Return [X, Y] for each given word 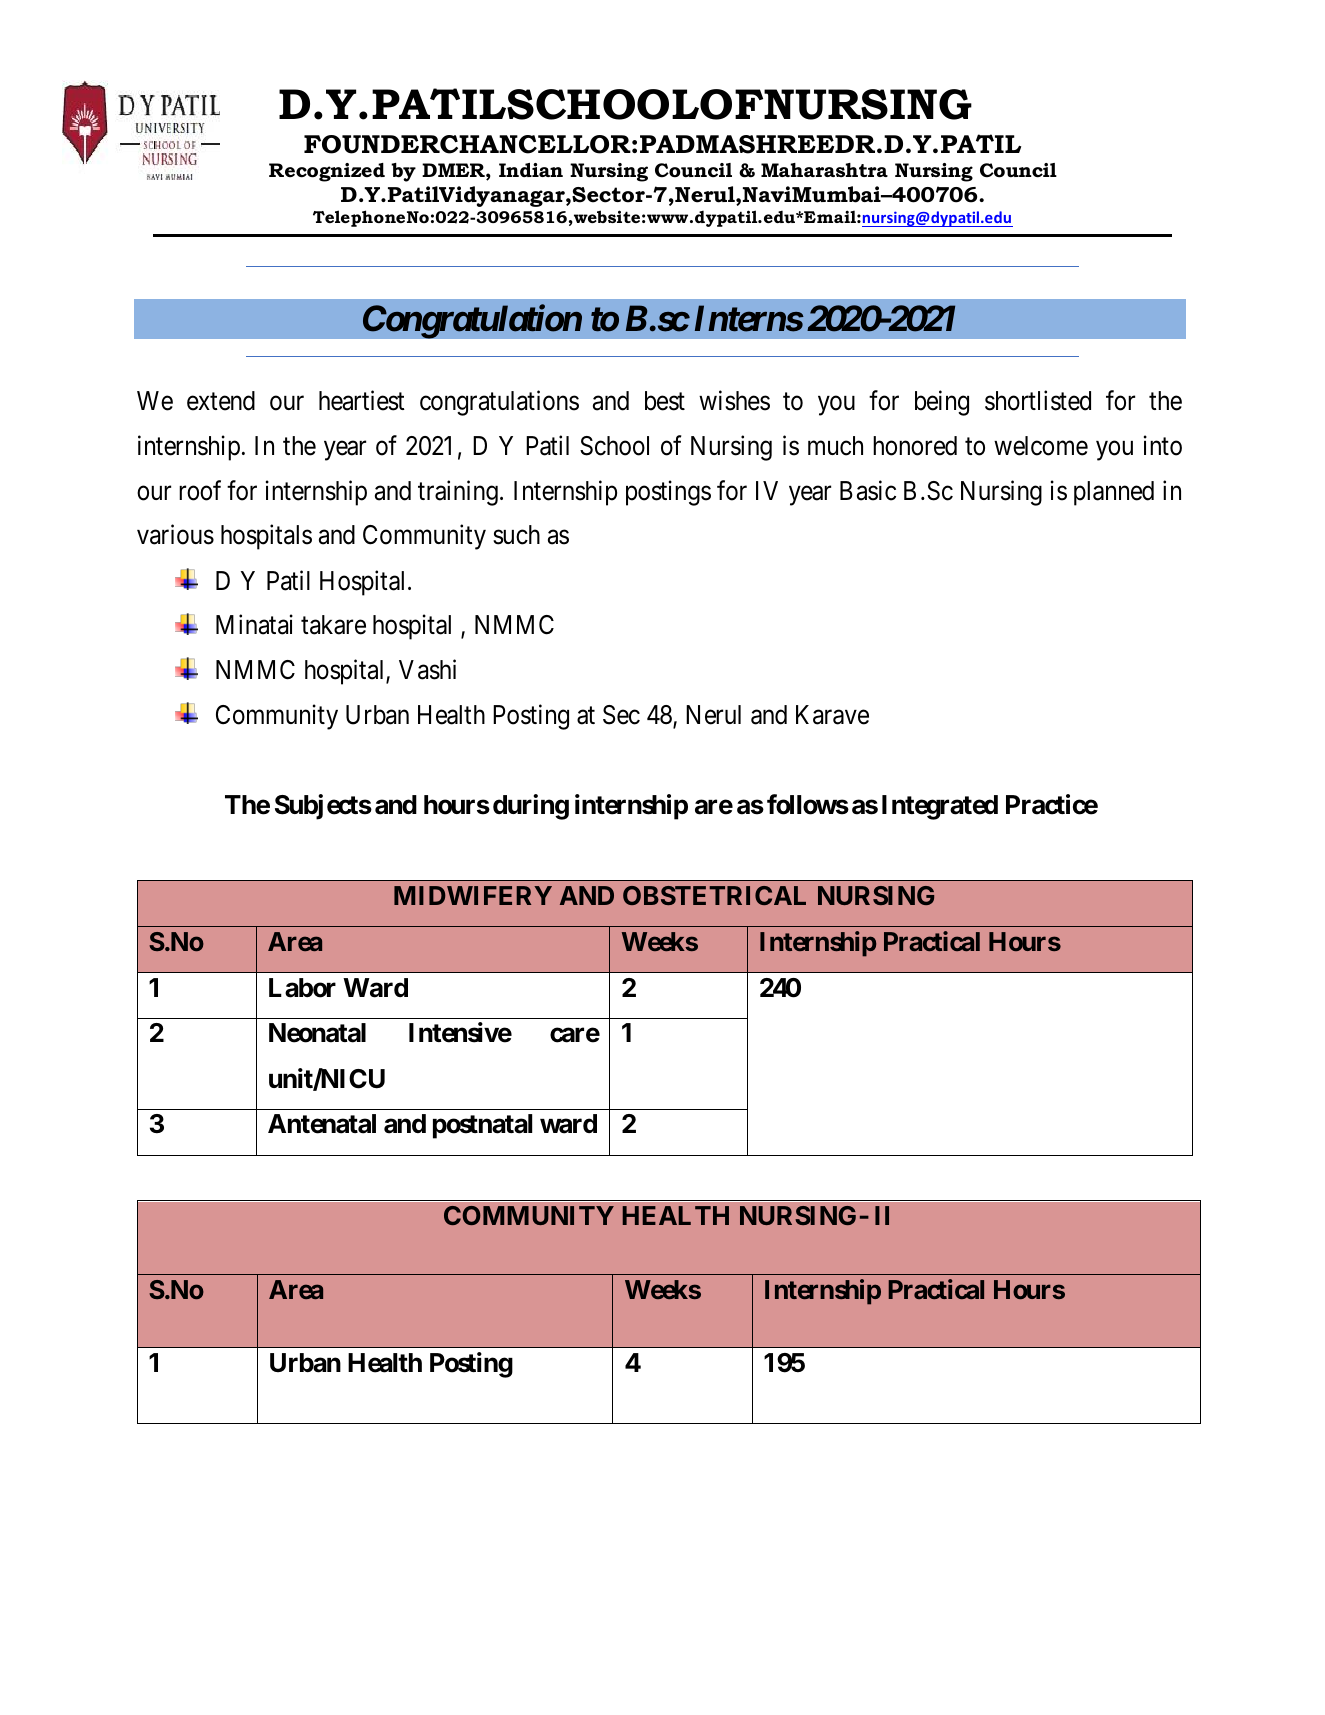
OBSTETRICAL [714, 895]
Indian [531, 170]
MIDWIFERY [473, 895]
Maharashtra [824, 170]
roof [200, 490]
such [516, 535]
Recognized [327, 172]
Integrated [940, 807]
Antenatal [322, 1124]
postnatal [482, 1126]
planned [1114, 493]
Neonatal [317, 1033]
